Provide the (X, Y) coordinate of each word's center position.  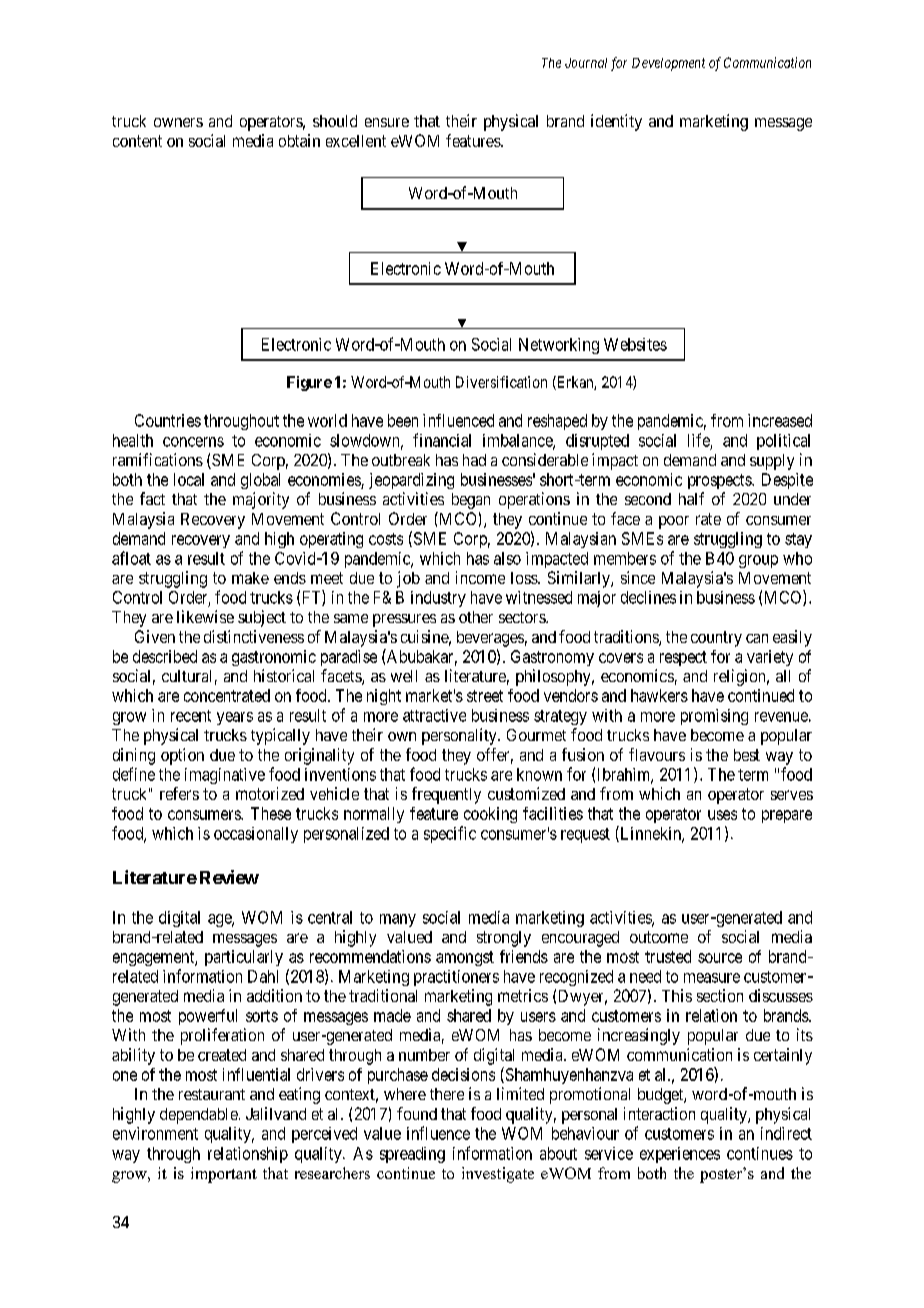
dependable (199, 1116)
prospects (720, 481)
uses (722, 815)
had (474, 460)
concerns (193, 442)
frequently (446, 795)
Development (668, 64)
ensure (387, 122)
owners (178, 122)
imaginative (225, 776)
